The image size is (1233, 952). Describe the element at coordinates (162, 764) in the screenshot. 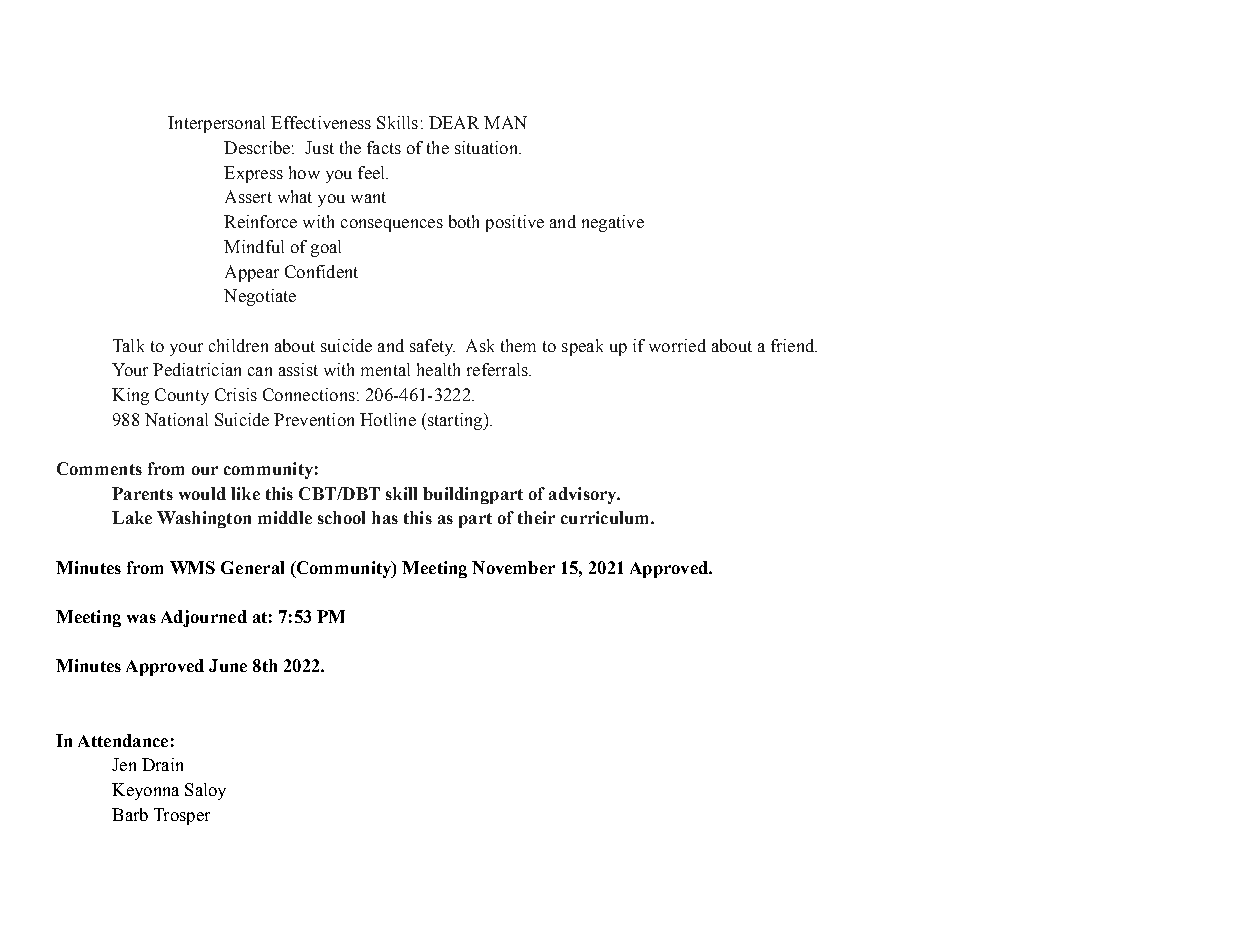

I see `Drain` at that location.
